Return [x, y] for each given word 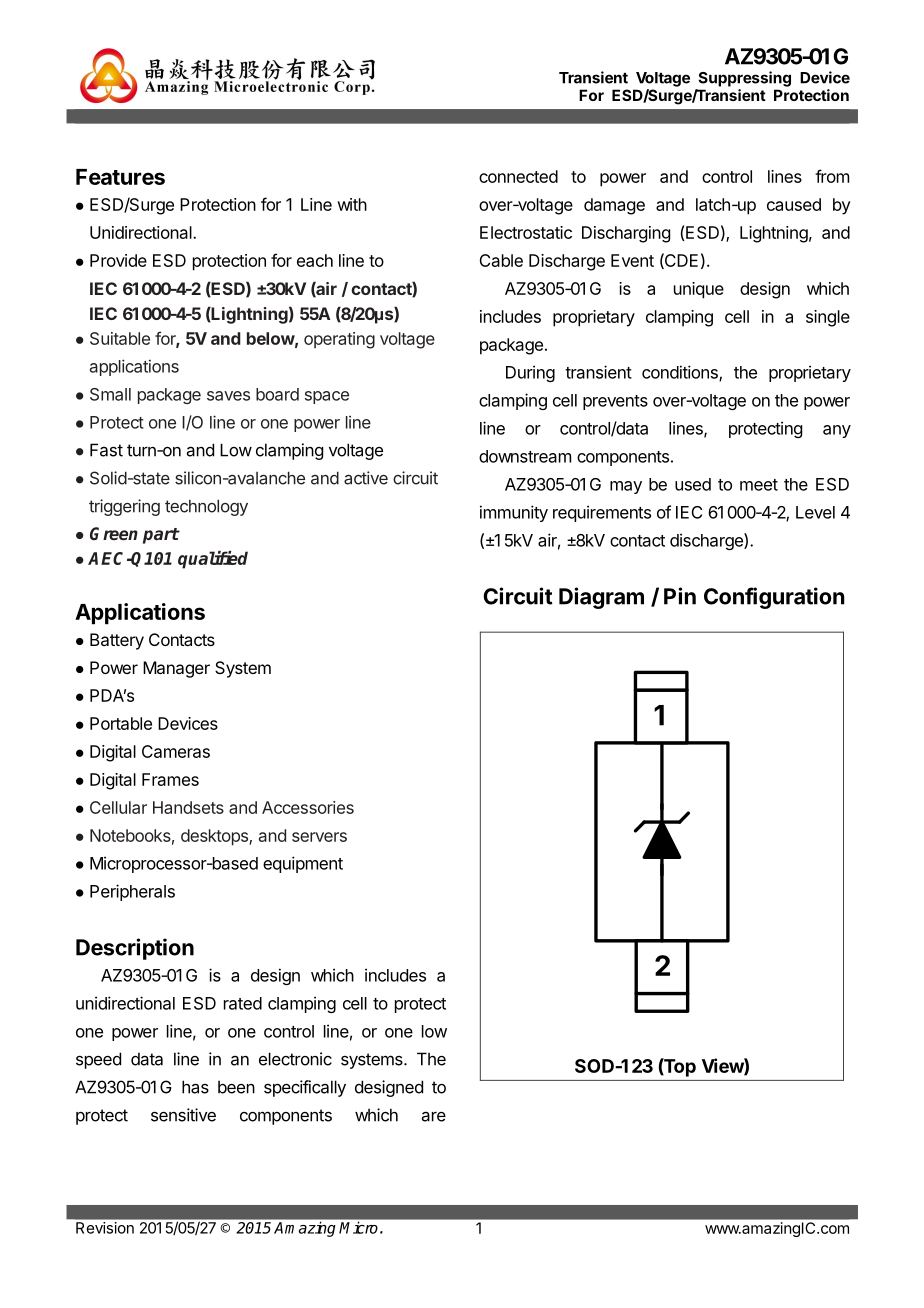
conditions [681, 373]
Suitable [120, 338]
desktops [215, 837]
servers [319, 837]
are [434, 1116]
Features [120, 177]
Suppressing [744, 79]
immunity [514, 513]
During [530, 373]
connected [518, 176]
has [195, 1087]
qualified [213, 560]
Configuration [774, 598]
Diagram [601, 598]
